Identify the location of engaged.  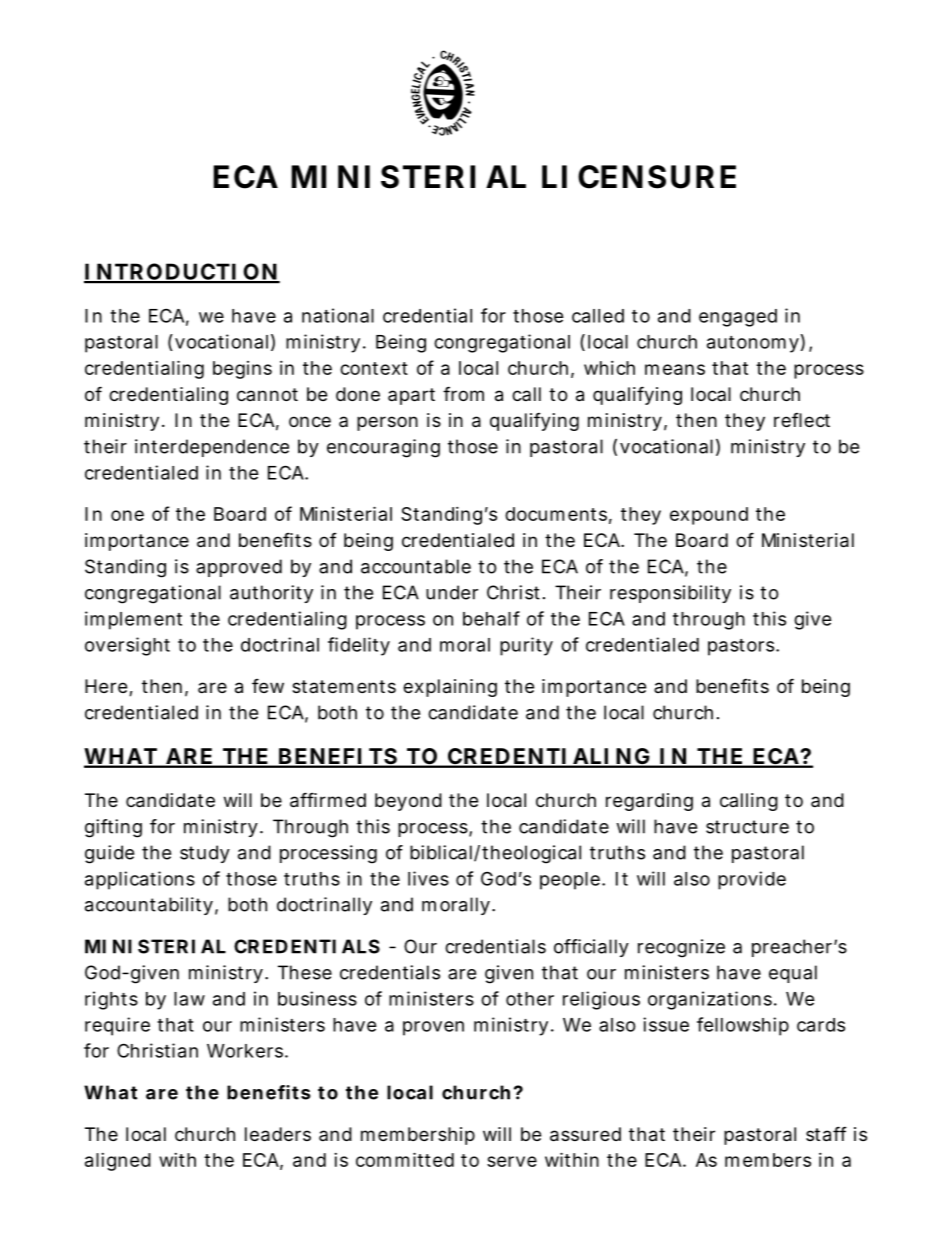
(738, 318).
